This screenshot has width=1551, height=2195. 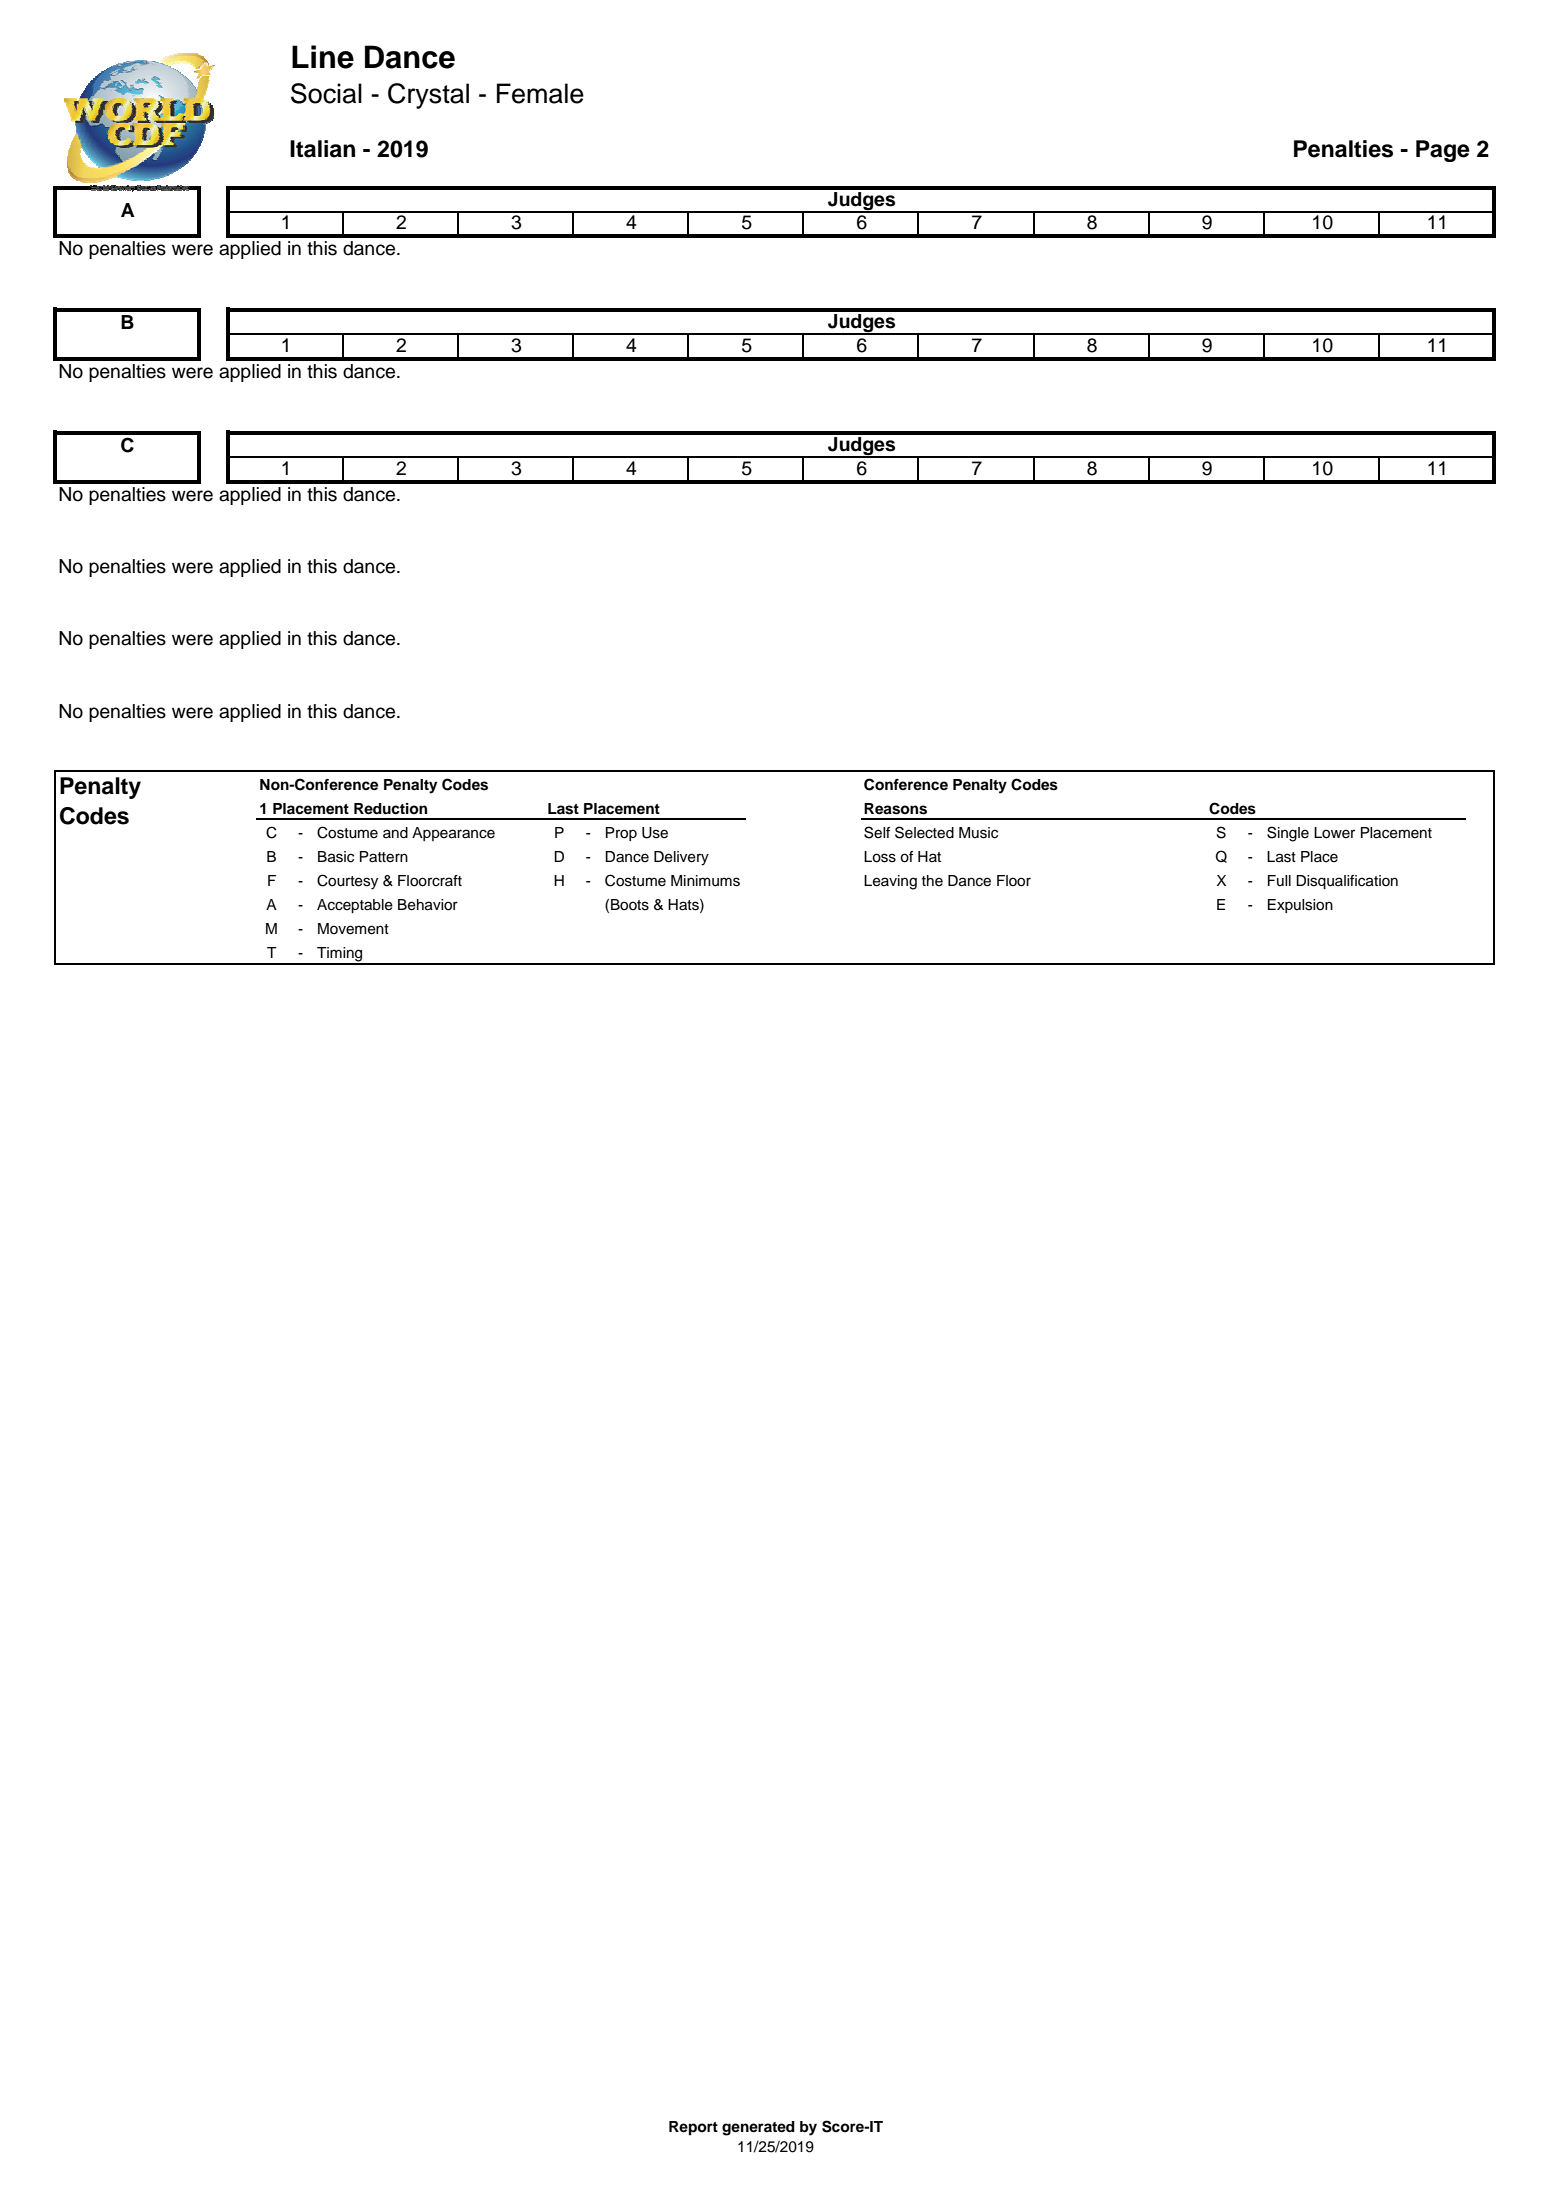 What do you see at coordinates (326, 93) in the screenshot?
I see `Social` at bounding box center [326, 93].
